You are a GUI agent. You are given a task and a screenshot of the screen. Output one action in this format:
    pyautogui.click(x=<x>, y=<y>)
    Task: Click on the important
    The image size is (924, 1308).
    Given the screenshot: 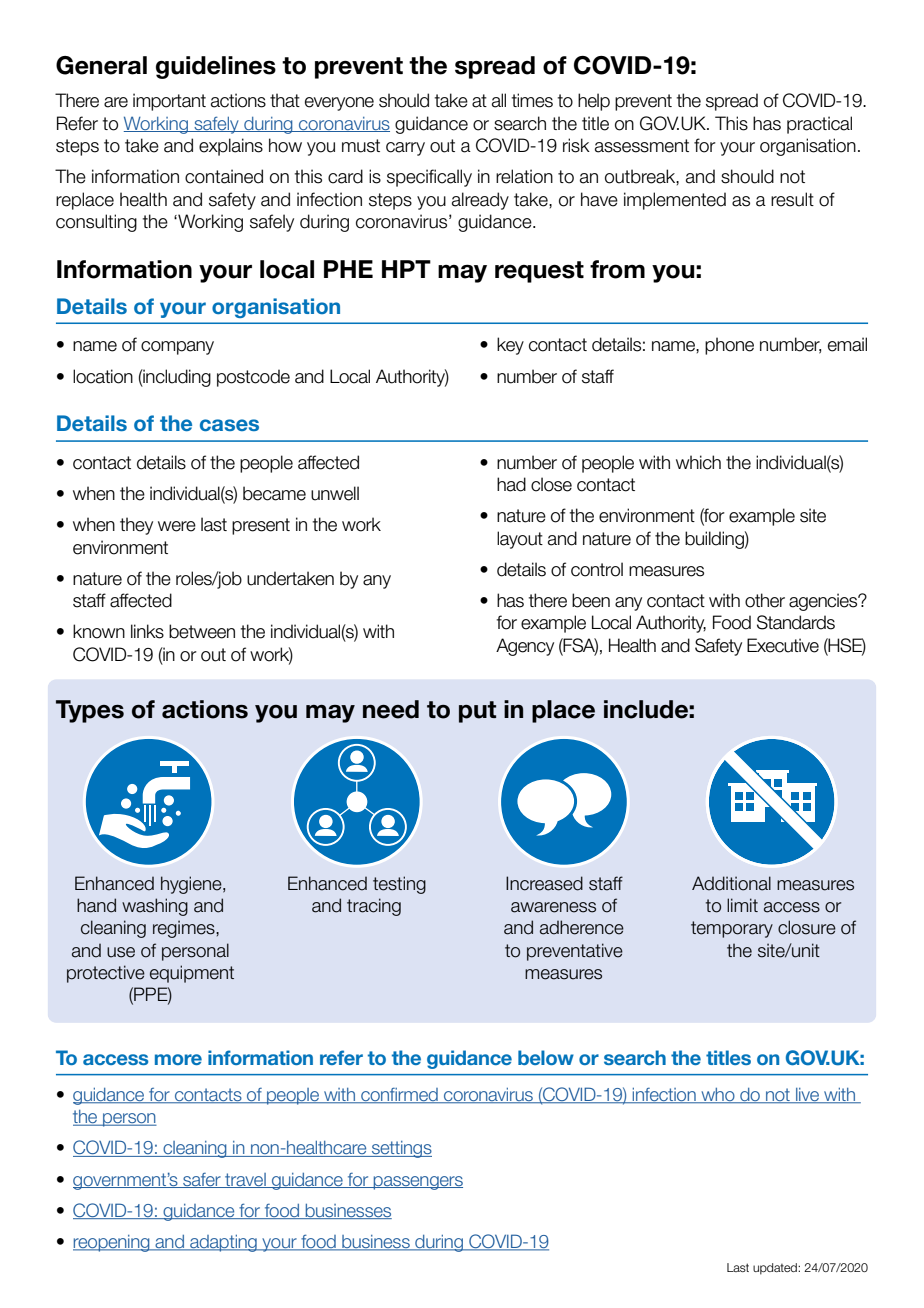 What is the action you would take?
    pyautogui.click(x=169, y=102)
